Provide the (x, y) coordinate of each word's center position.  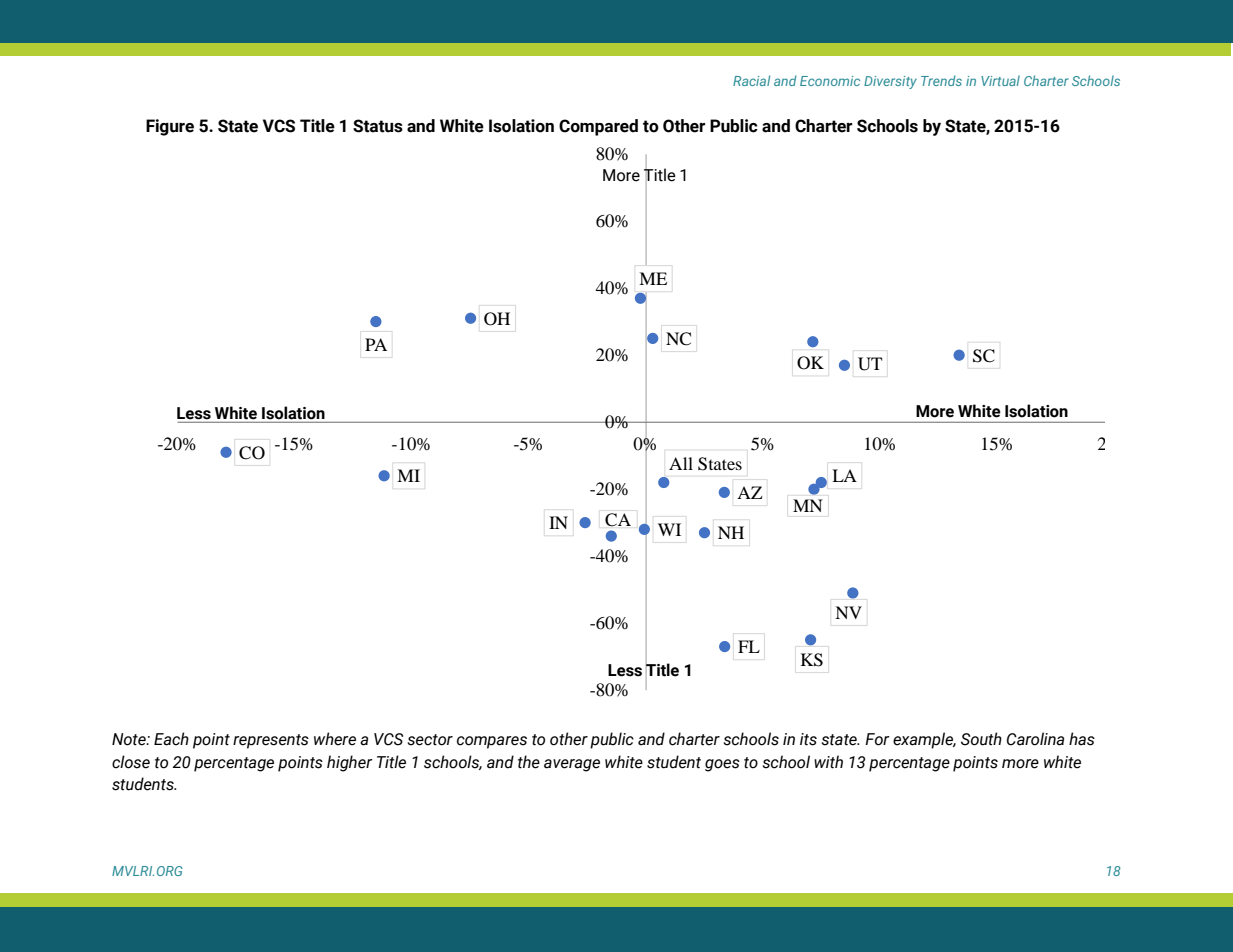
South (981, 739)
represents (271, 741)
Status (378, 126)
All (681, 463)
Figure (170, 127)
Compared (598, 127)
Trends (941, 80)
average (572, 765)
